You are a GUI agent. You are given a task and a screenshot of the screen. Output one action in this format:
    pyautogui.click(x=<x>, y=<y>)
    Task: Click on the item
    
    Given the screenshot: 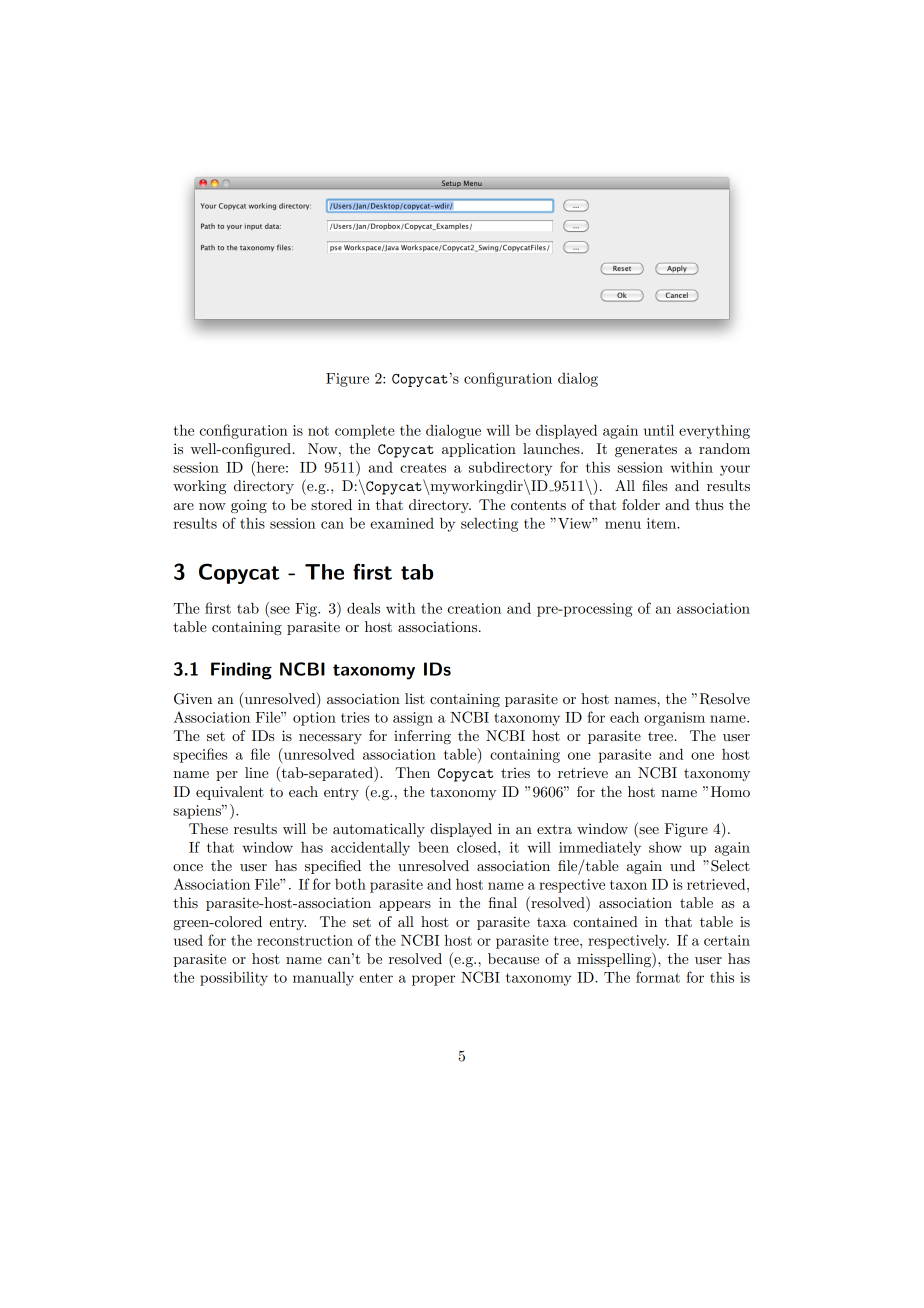 What is the action you would take?
    pyautogui.click(x=663, y=523)
